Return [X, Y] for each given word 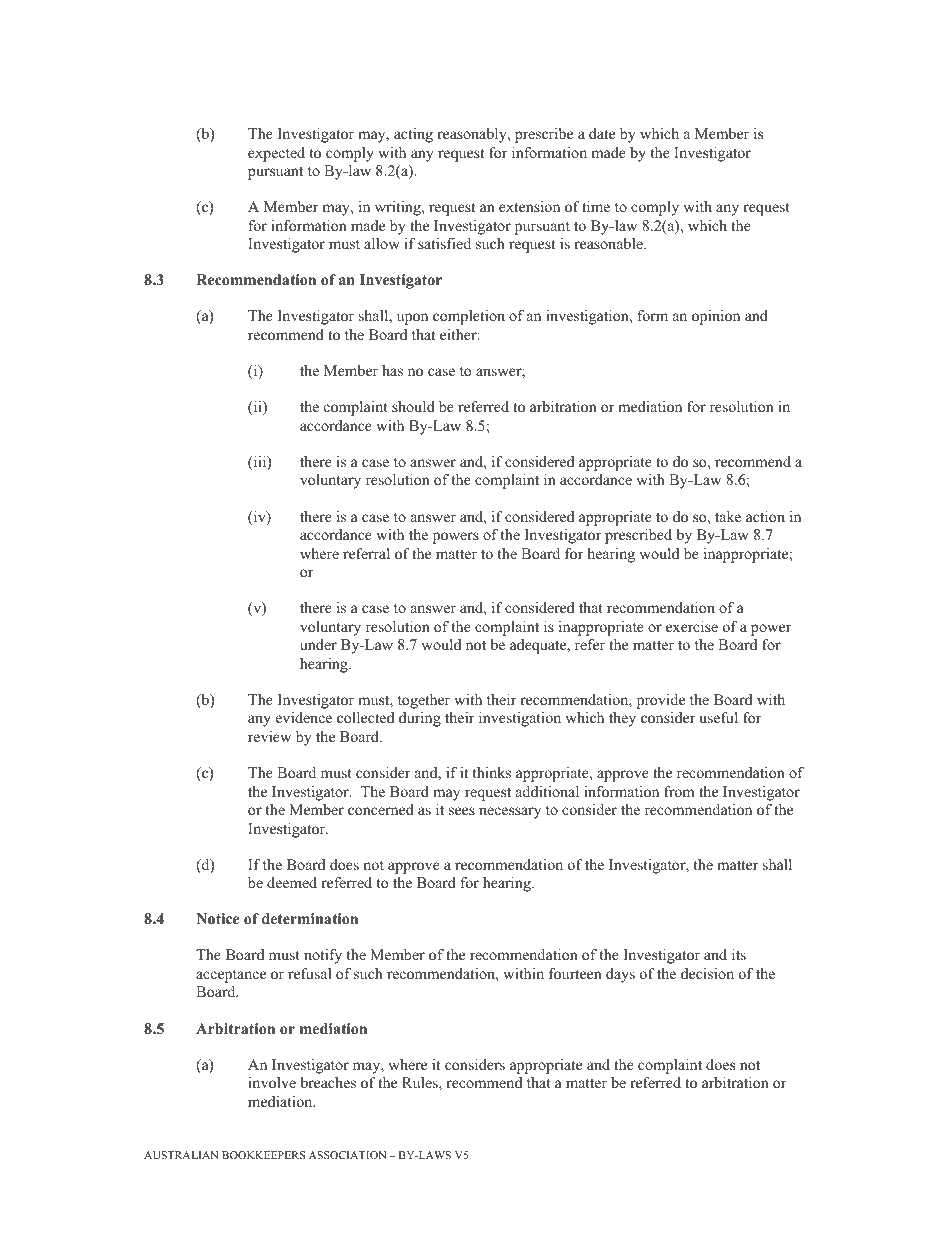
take [728, 516]
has [392, 370]
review [269, 736]
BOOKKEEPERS [263, 1155]
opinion [716, 317]
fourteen [575, 973]
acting [413, 135]
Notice [217, 919]
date [602, 133]
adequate [539, 646]
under [318, 644]
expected [276, 154]
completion [469, 317]
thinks [491, 772]
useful [719, 717]
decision [707, 973]
